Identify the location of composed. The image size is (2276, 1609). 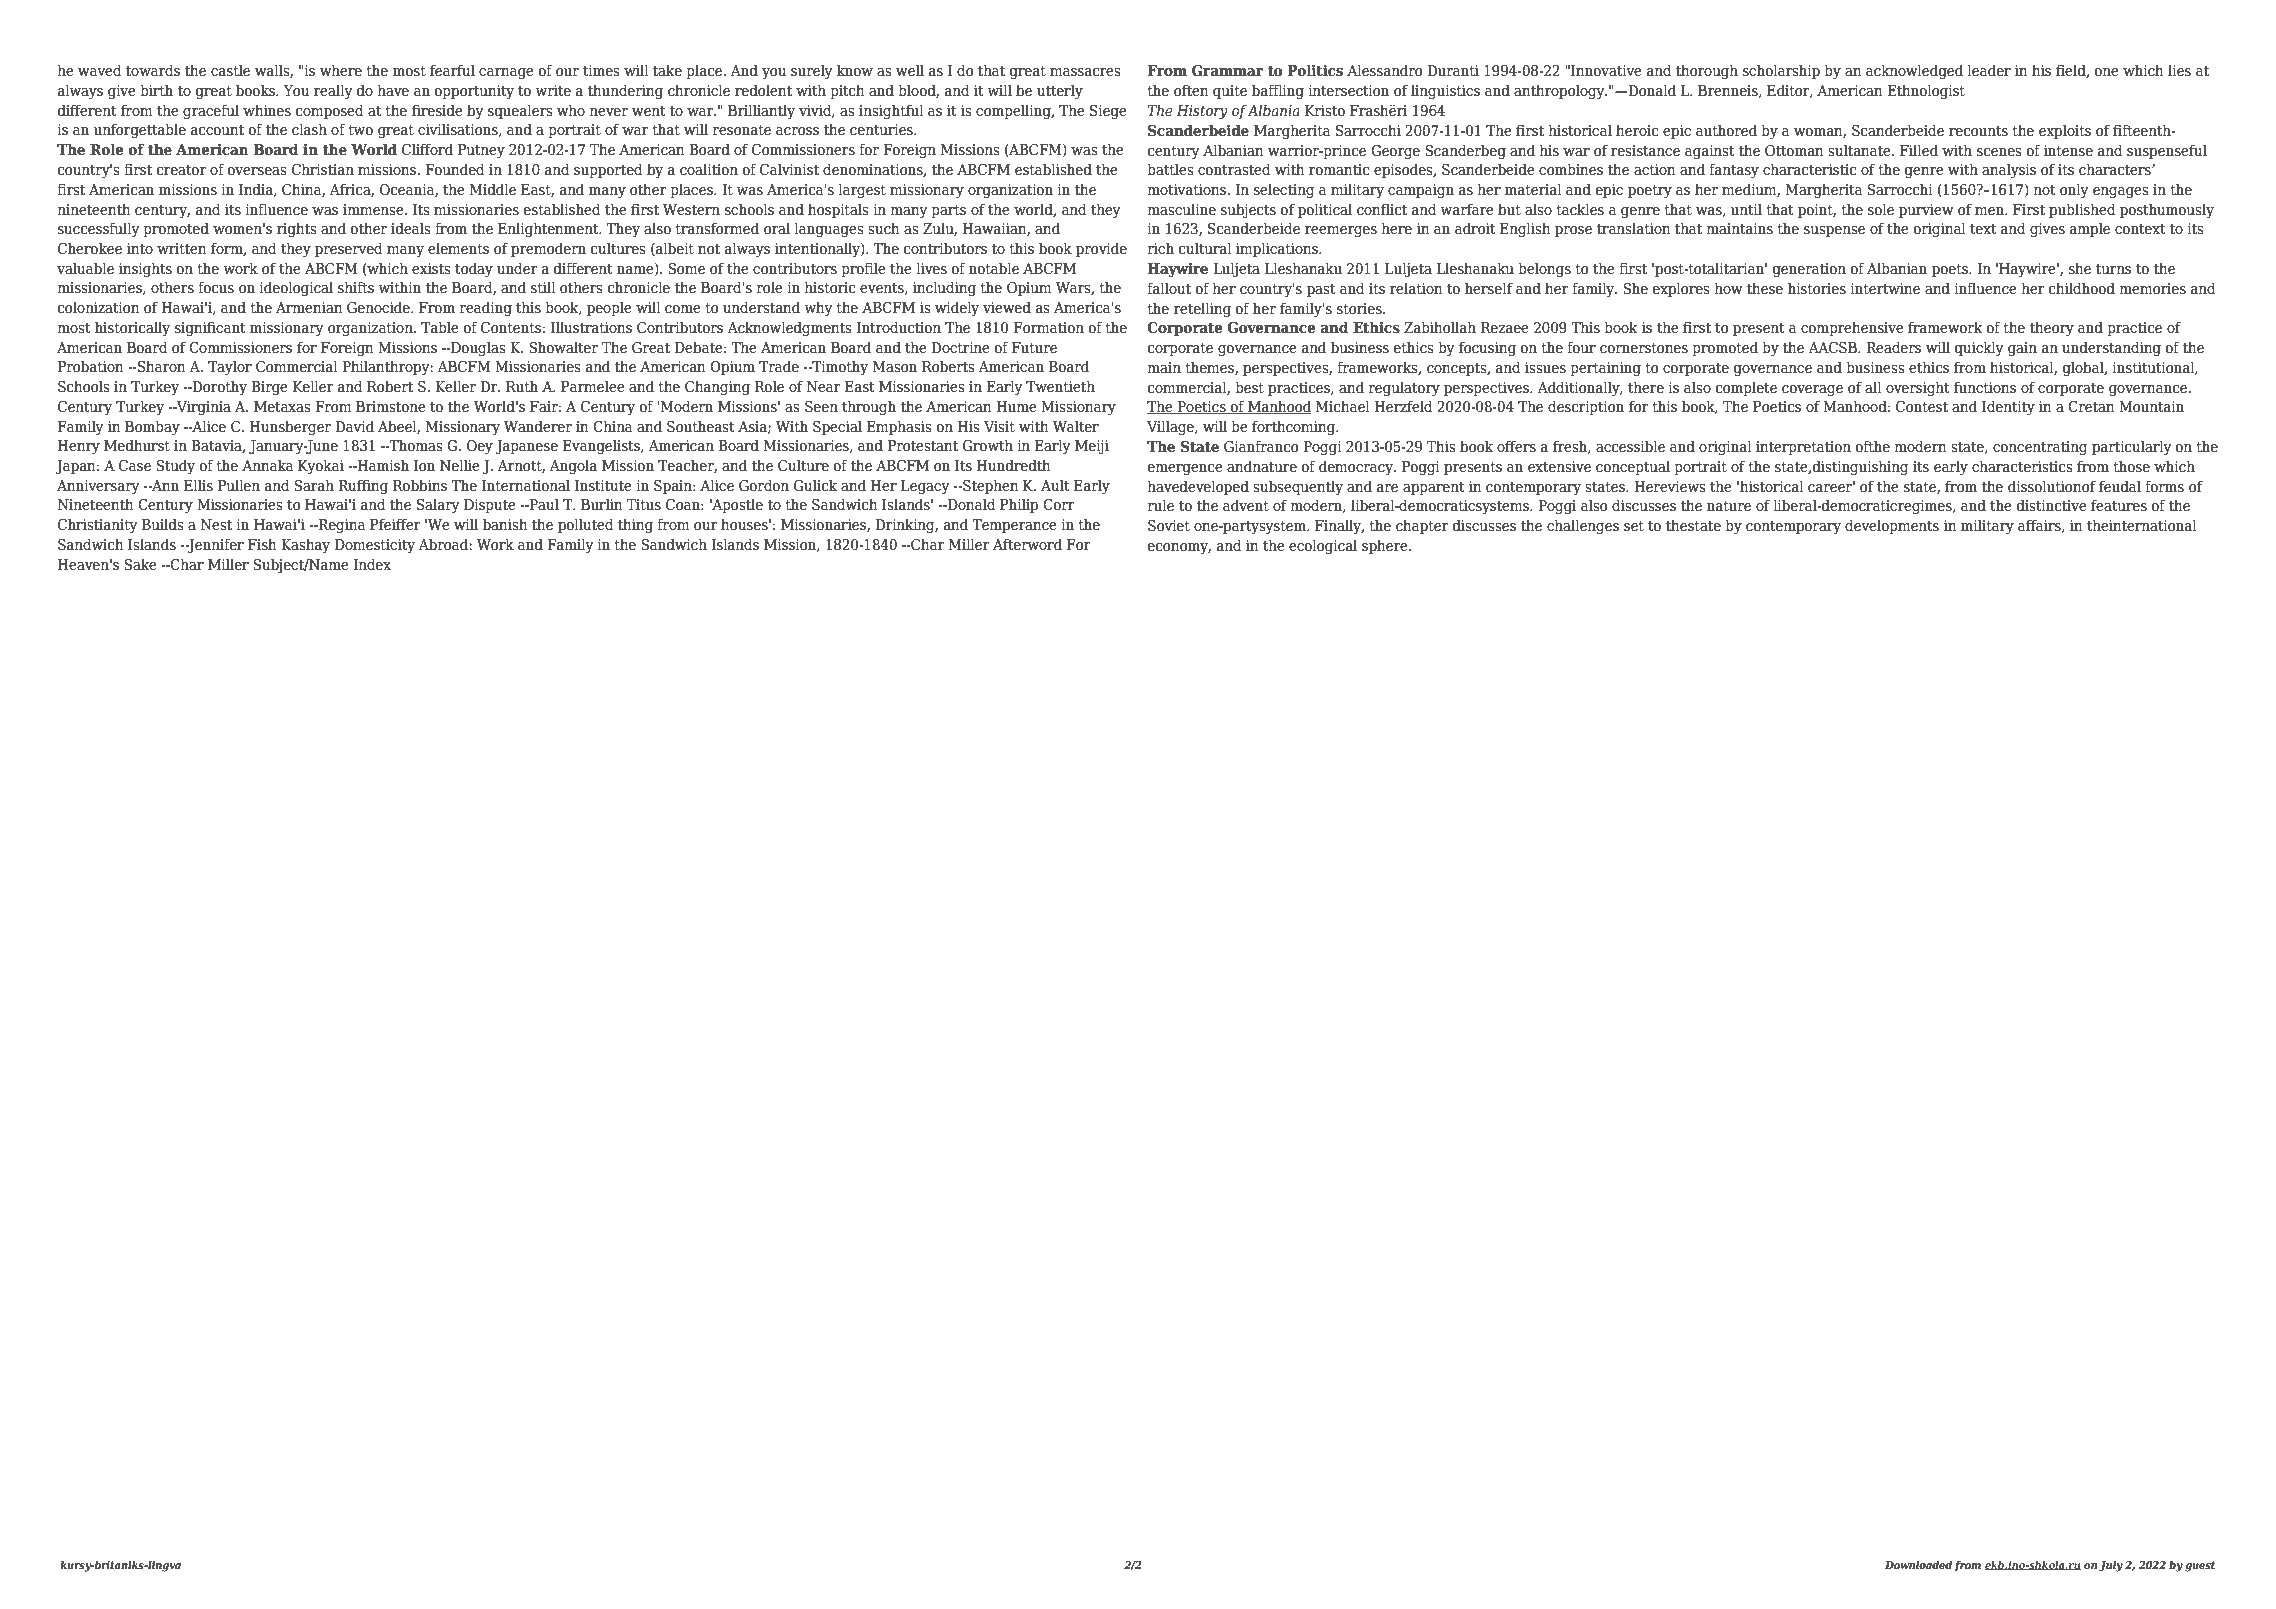
(330, 111).
